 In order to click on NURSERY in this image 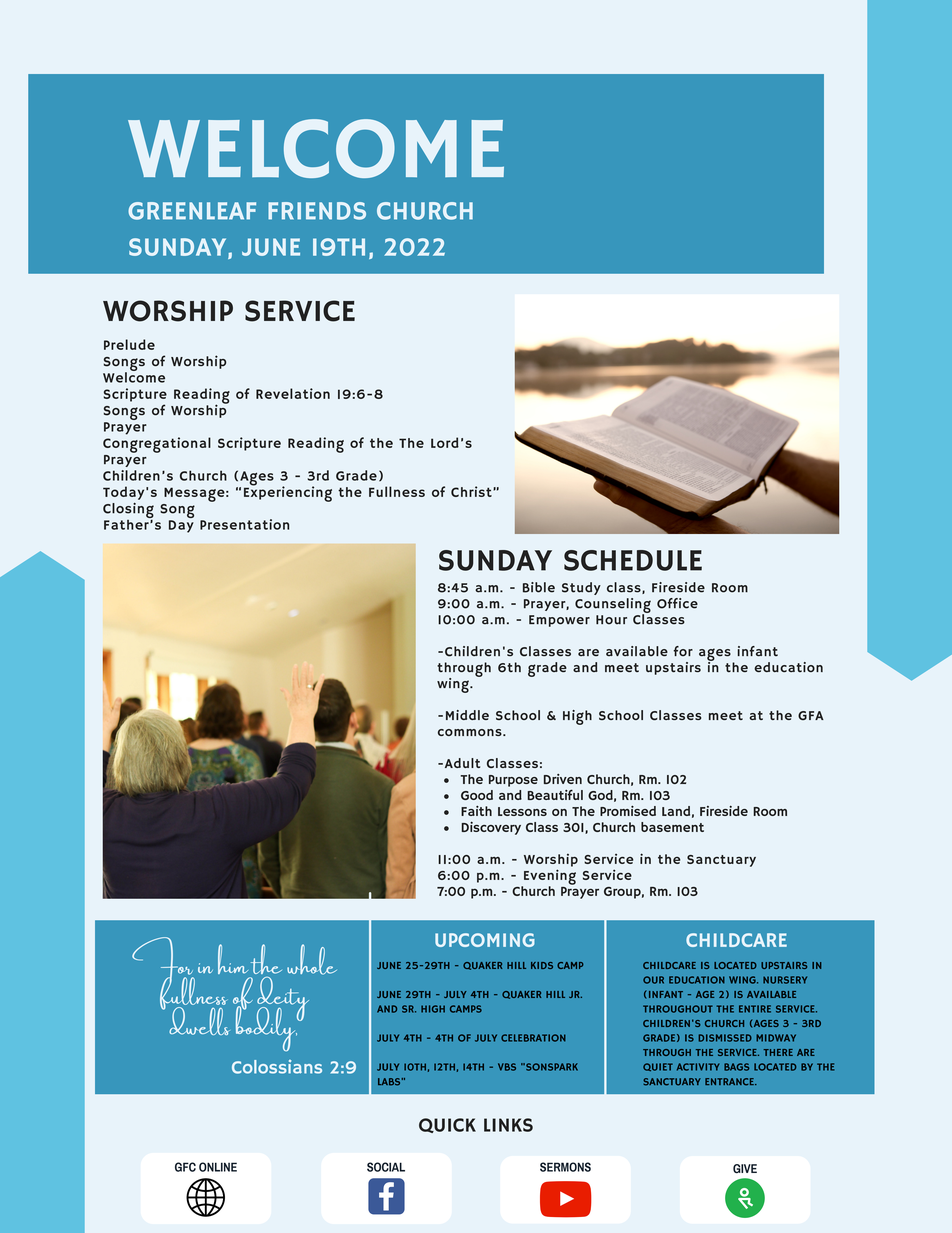, I will do `click(785, 980)`.
